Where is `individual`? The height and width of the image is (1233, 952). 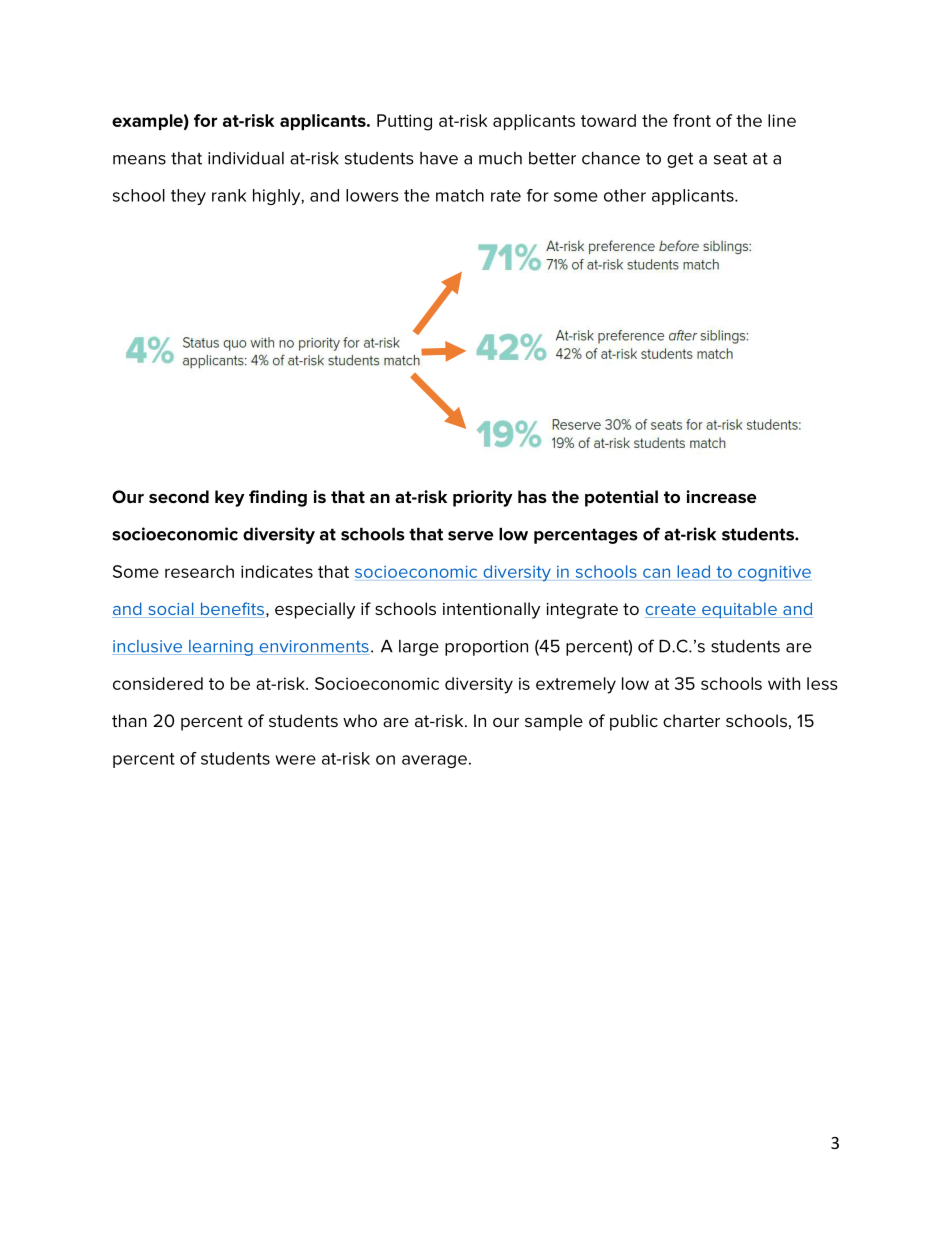
individual is located at coordinates (246, 158).
